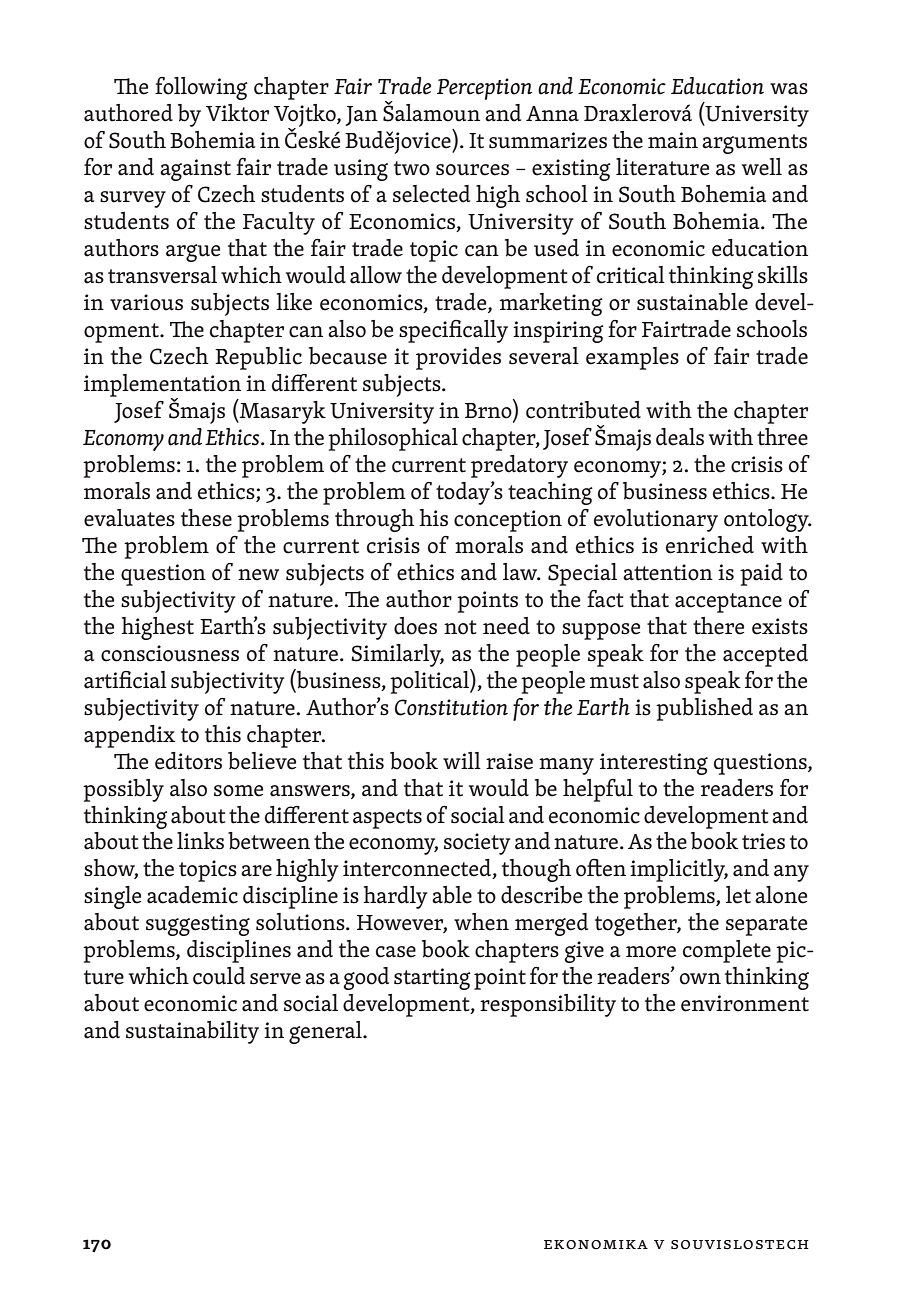 Image resolution: width=924 pixels, height=1308 pixels. What do you see at coordinates (654, 764) in the document?
I see `interesting` at bounding box center [654, 764].
